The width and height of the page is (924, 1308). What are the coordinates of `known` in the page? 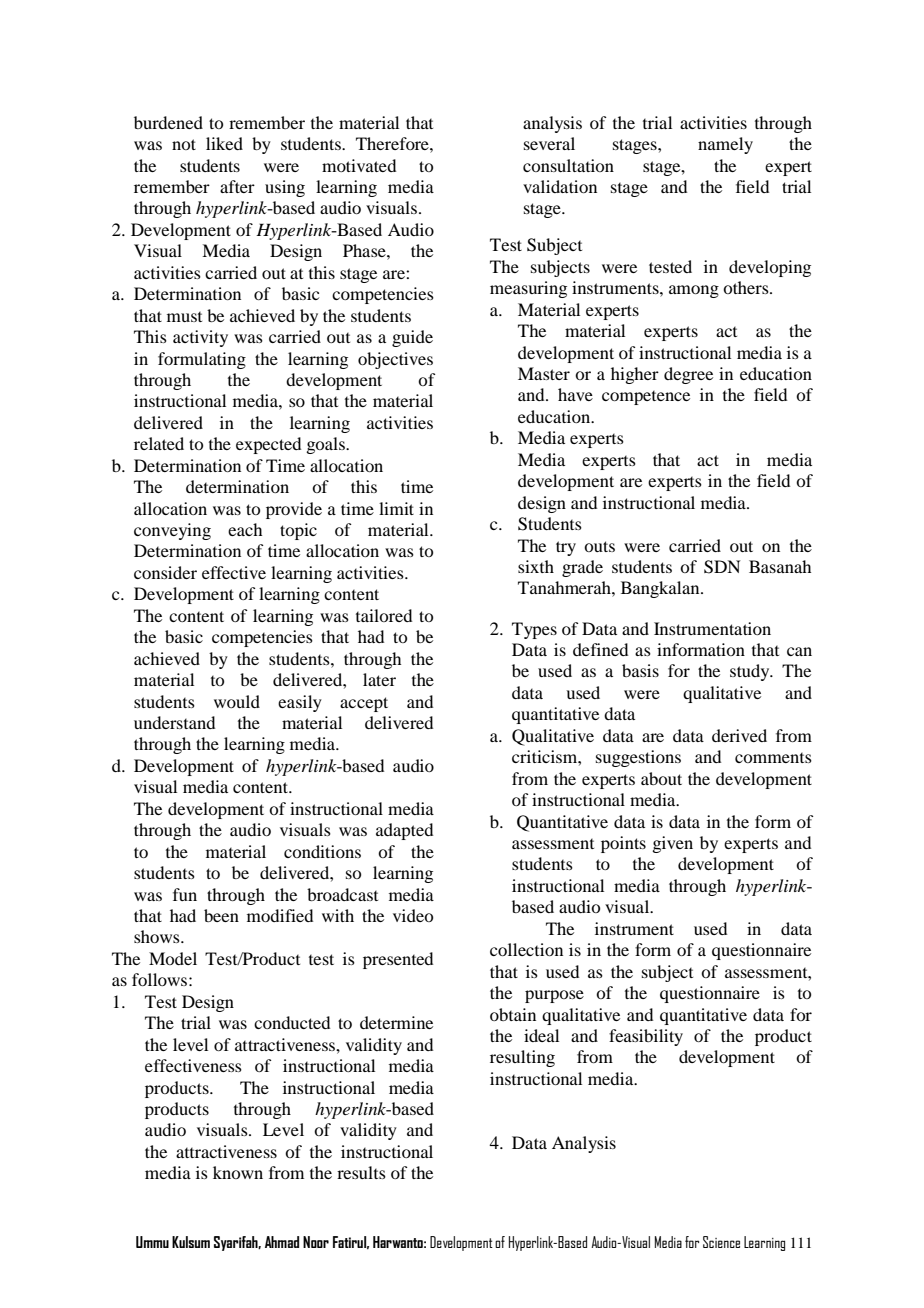 It's located at (238, 1172).
